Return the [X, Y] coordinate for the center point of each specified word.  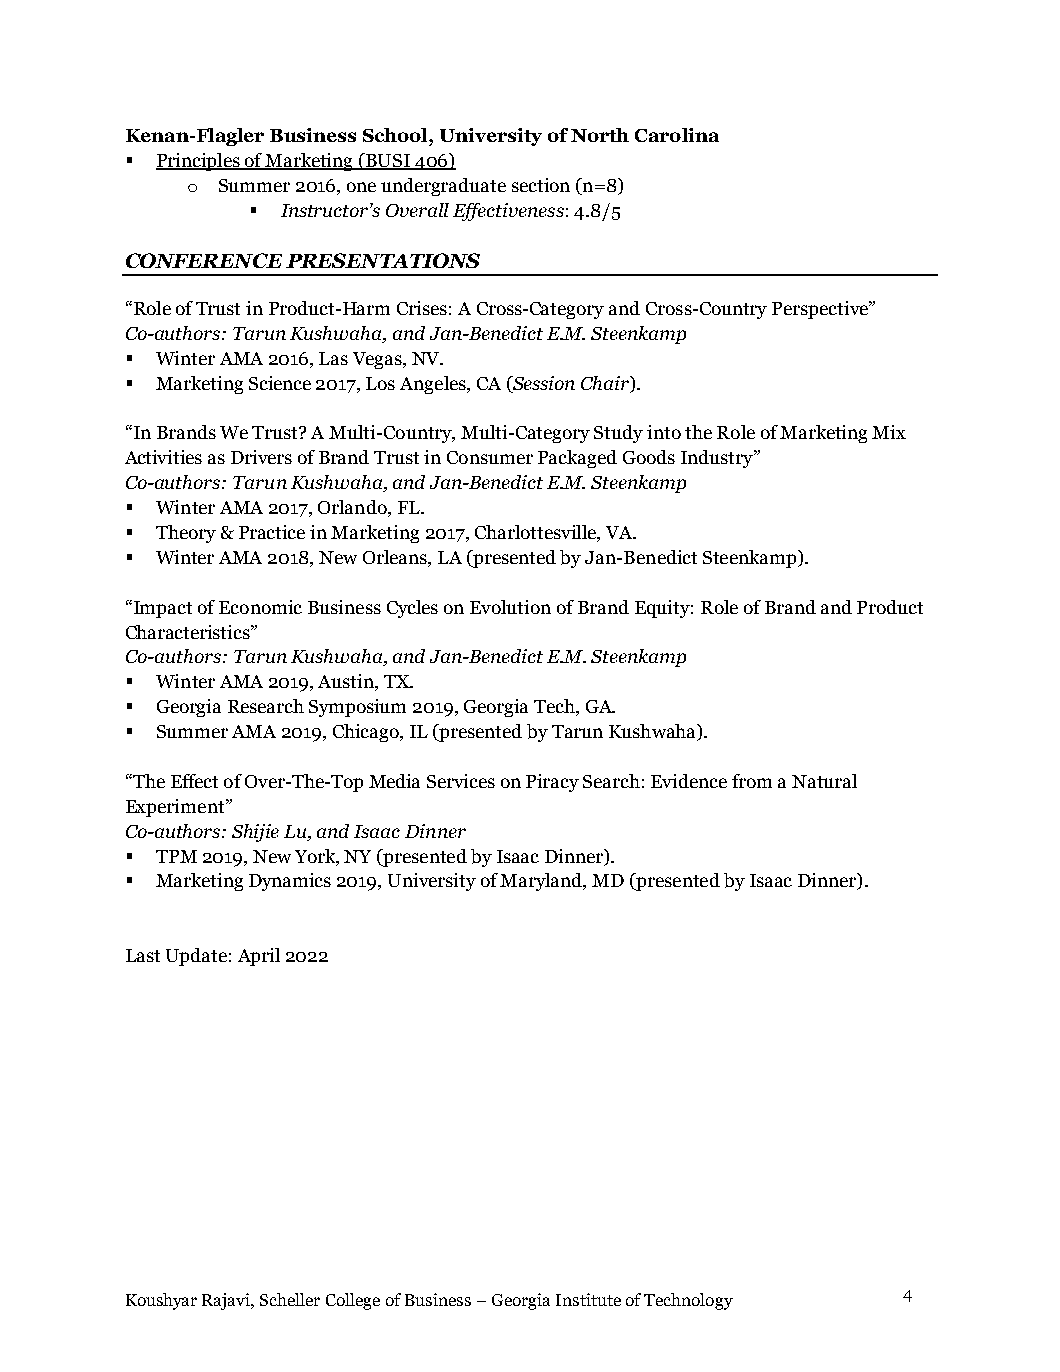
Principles [199, 162]
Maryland [542, 882]
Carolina [677, 135]
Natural [824, 781]
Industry [718, 459]
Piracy [552, 783]
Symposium [357, 708]
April [259, 957]
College [353, 1301]
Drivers [261, 457]
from [752, 781]
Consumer [490, 457]
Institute [588, 1299]
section [541, 185]
